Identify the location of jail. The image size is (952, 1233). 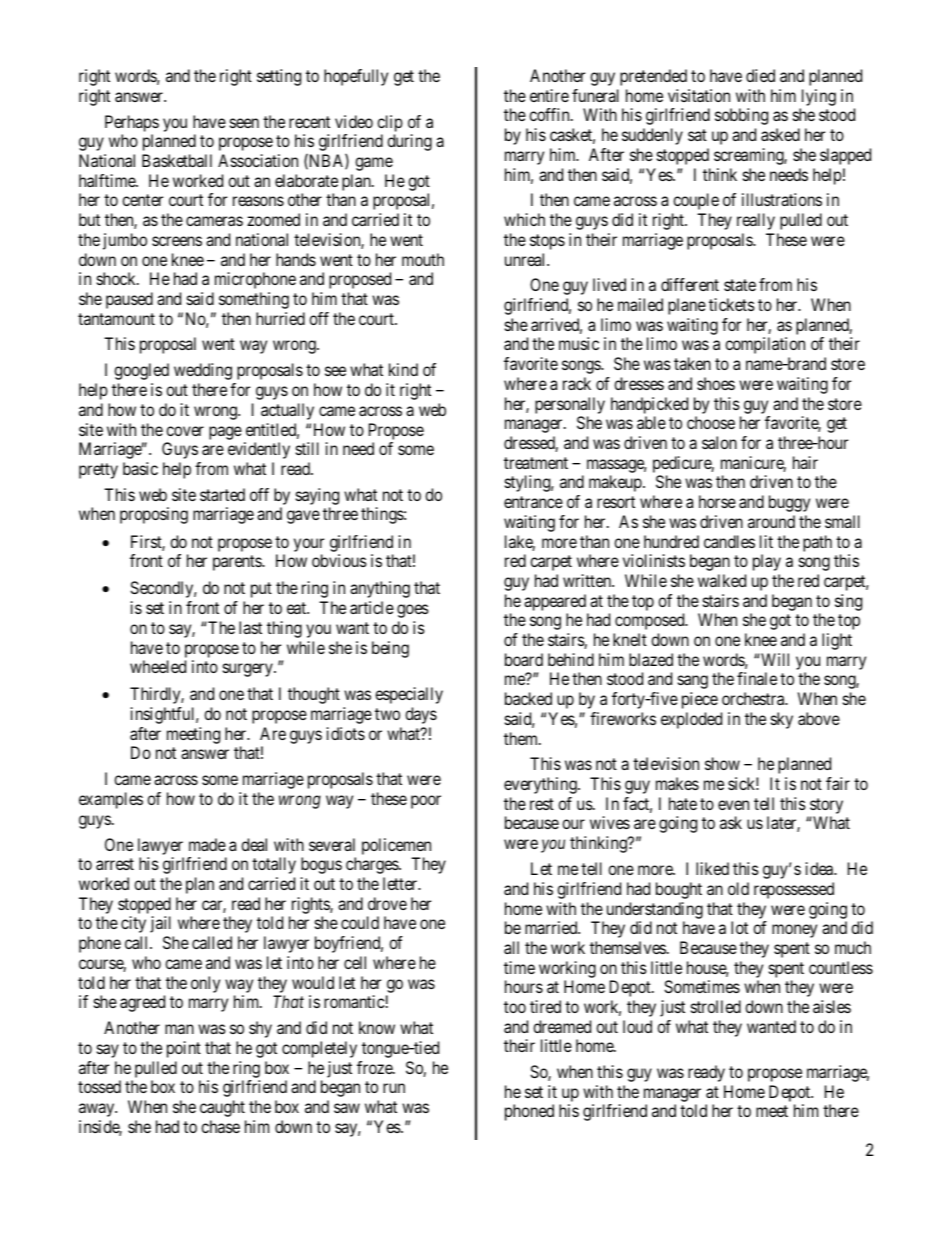
(160, 924).
